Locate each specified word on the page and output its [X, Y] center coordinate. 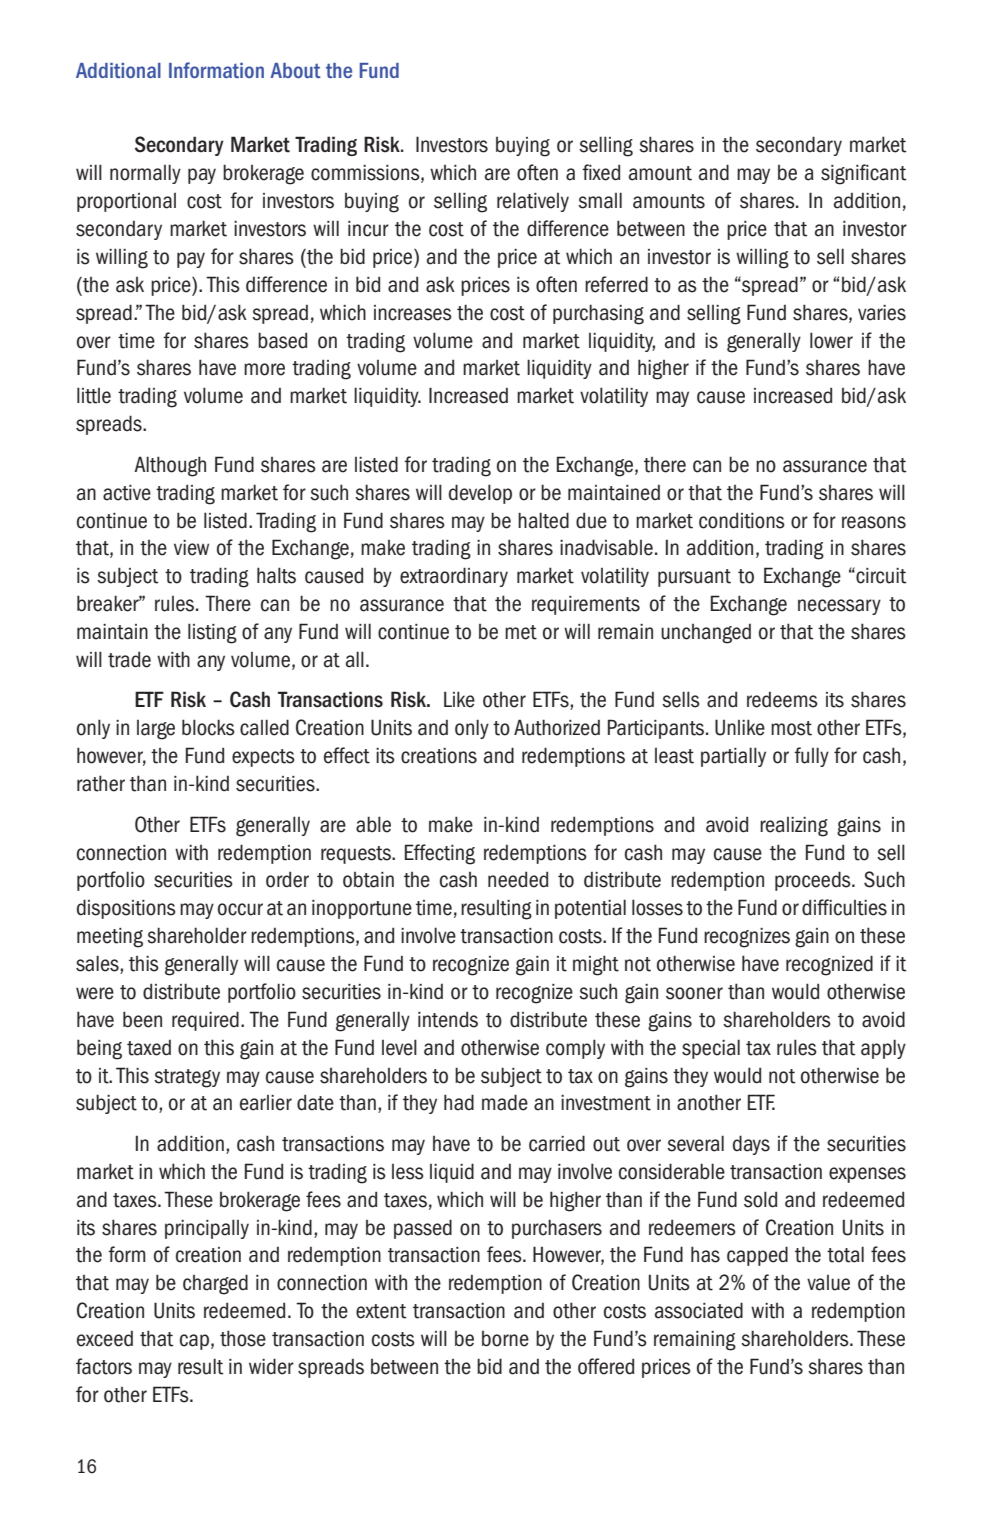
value [828, 1283]
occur [240, 909]
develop [480, 494]
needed [518, 879]
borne [505, 1339]
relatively [533, 202]
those [243, 1338]
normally [145, 174]
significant [863, 174]
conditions [742, 520]
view [191, 548]
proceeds [814, 881]
